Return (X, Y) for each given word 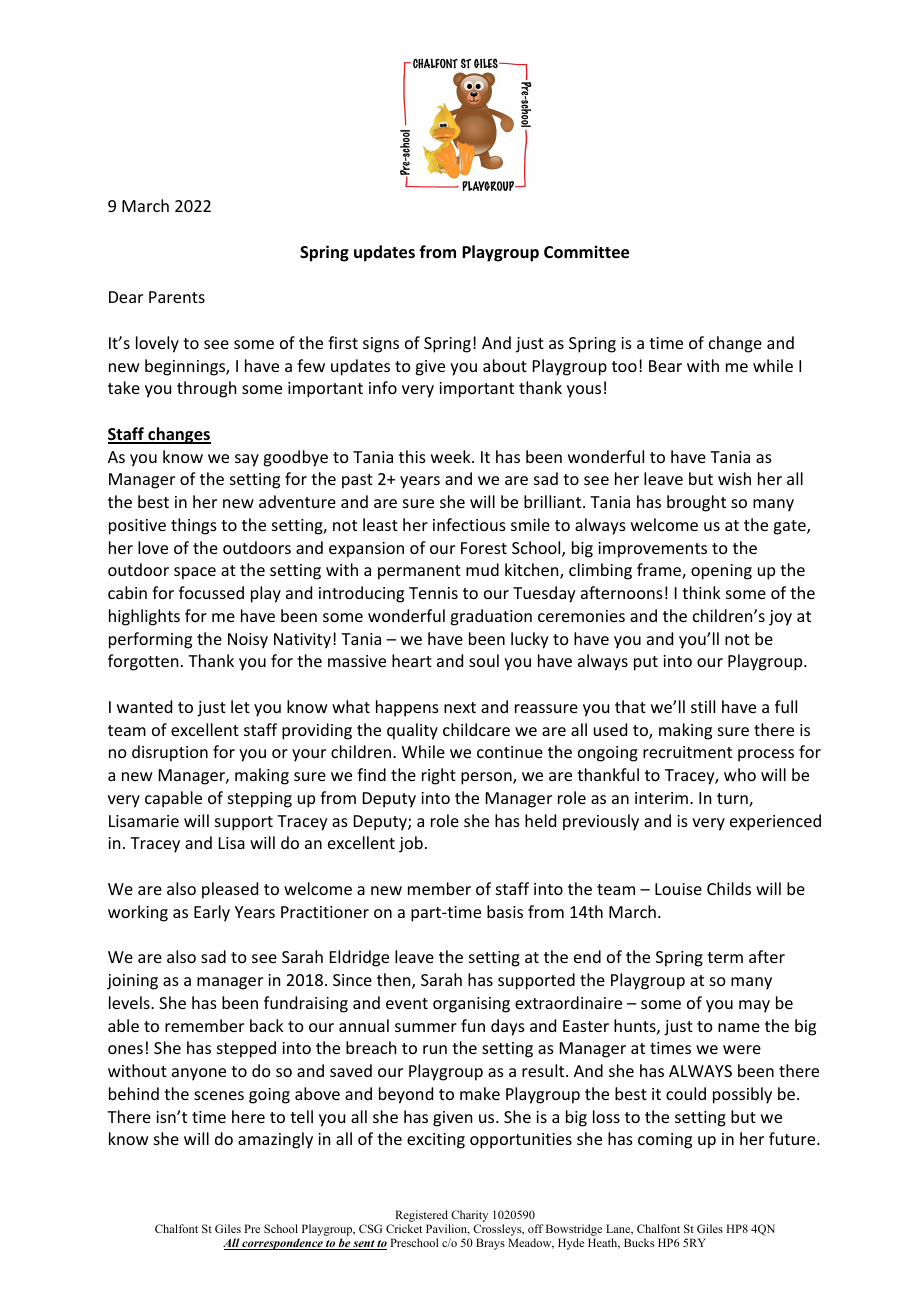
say (247, 460)
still (703, 706)
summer (426, 1027)
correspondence (282, 1244)
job (411, 844)
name (739, 1027)
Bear (665, 366)
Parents (177, 297)
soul (484, 660)
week (452, 456)
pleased (230, 890)
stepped (246, 1049)
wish (734, 478)
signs (381, 345)
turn (733, 800)
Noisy (248, 641)
